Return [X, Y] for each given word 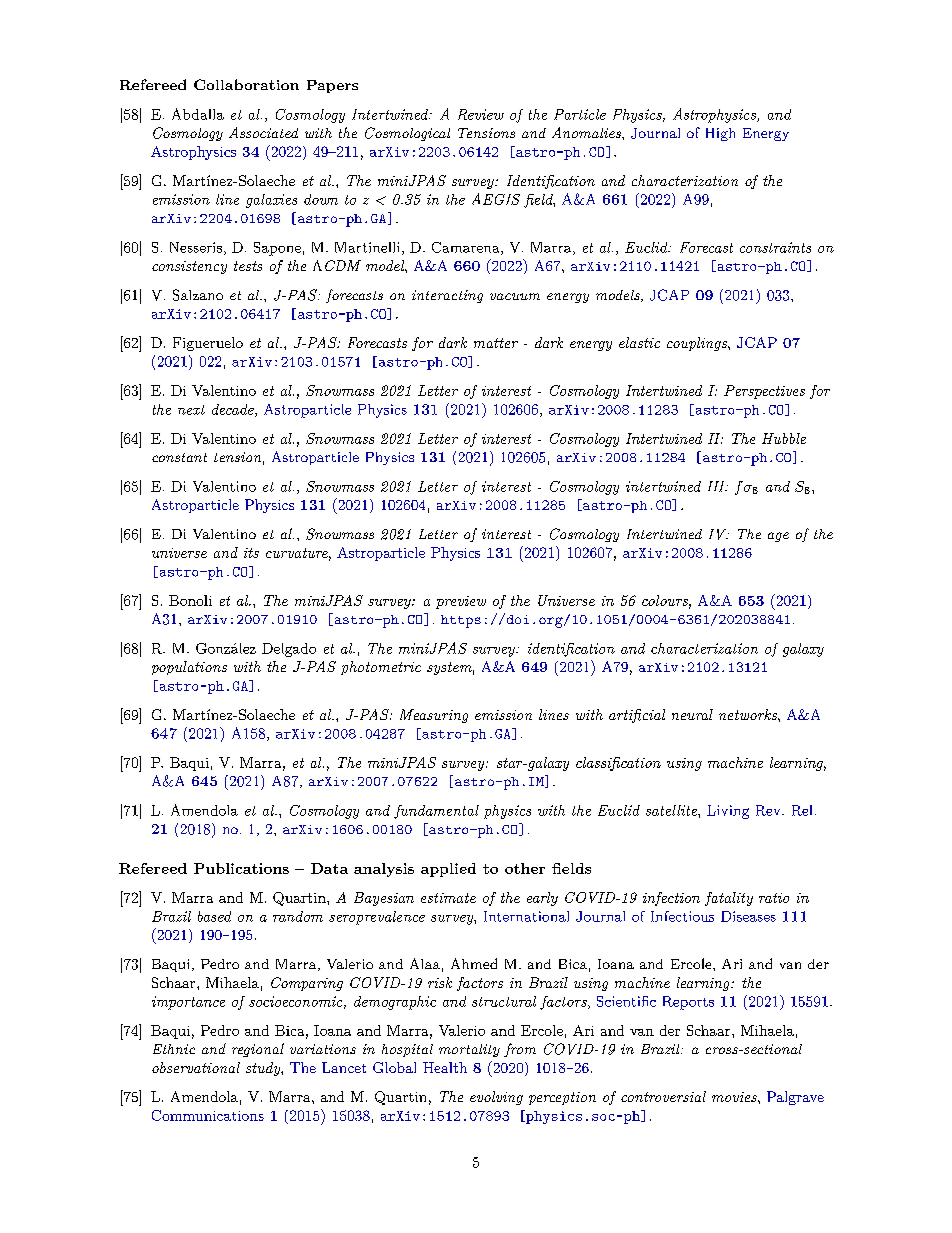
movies [735, 1097]
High [720, 134]
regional [258, 1050]
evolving [496, 1098]
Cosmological [407, 134]
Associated [263, 132]
